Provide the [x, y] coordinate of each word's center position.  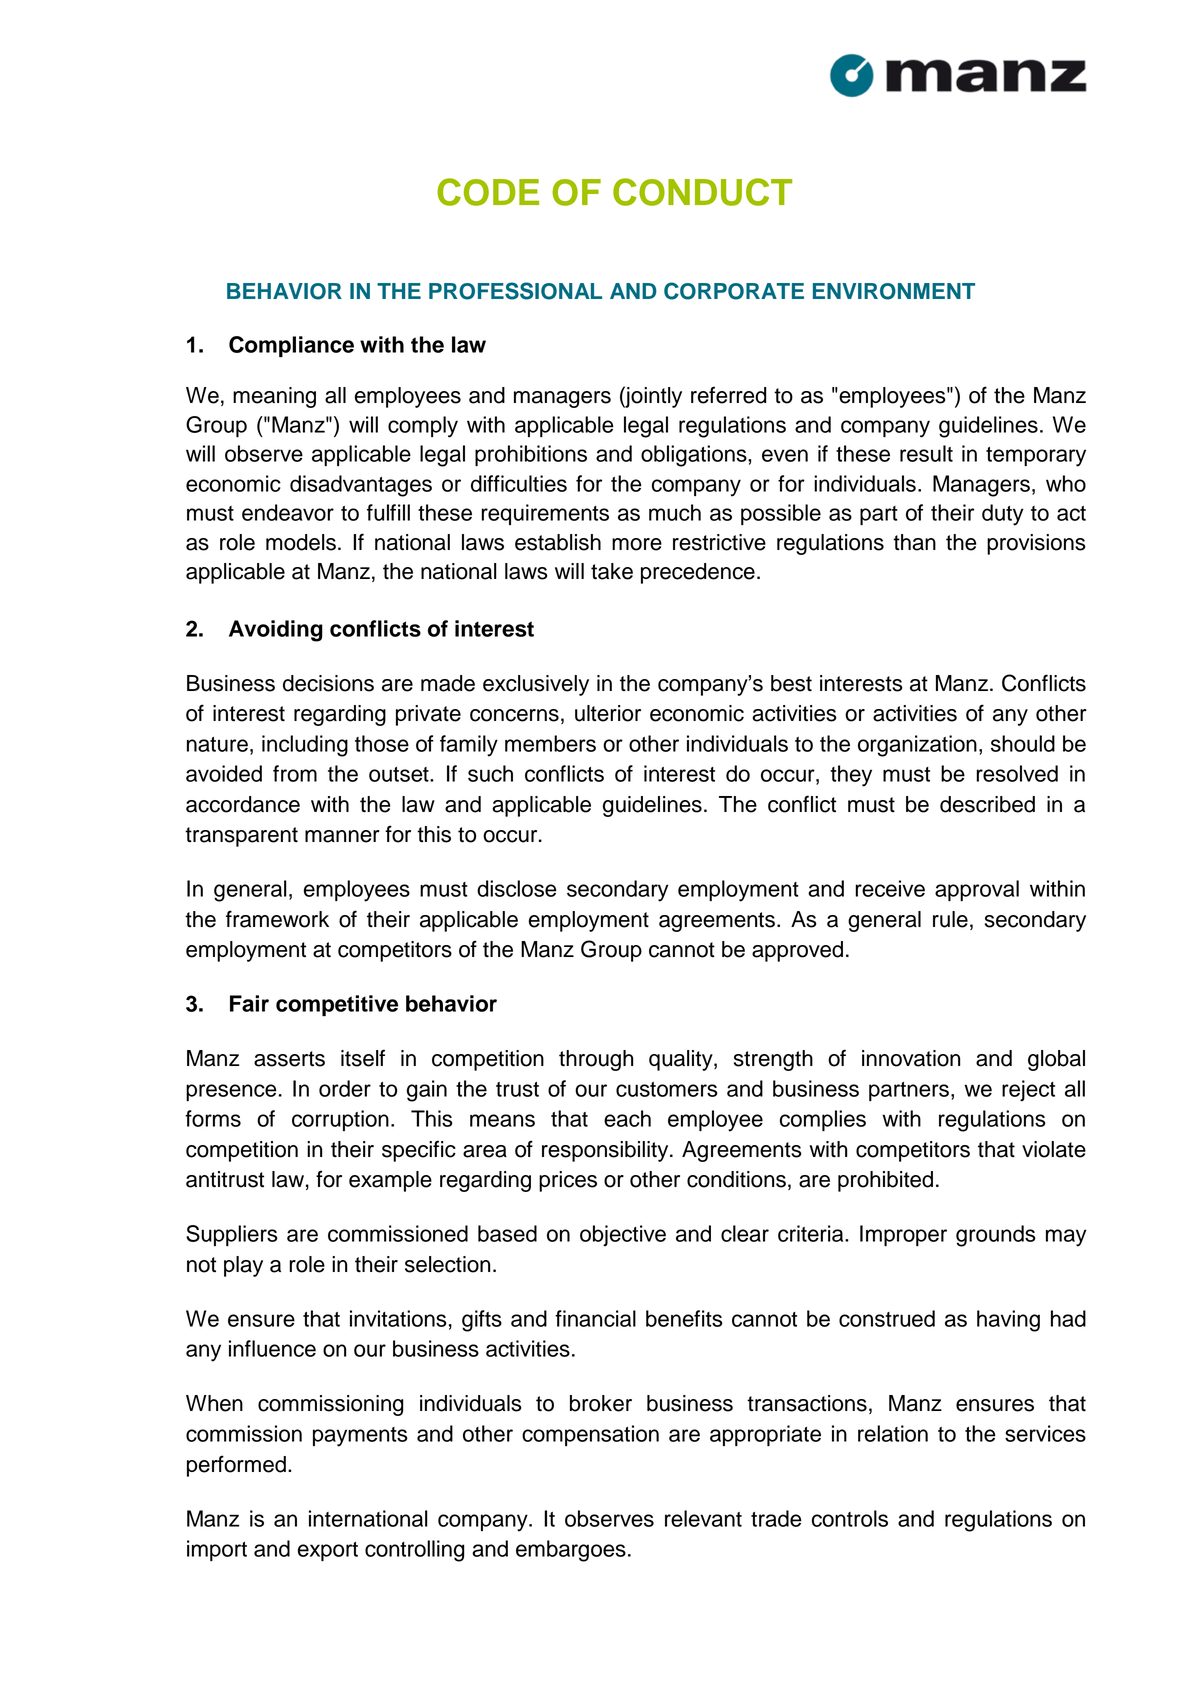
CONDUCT [702, 192]
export [328, 1551]
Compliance [291, 346]
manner [342, 836]
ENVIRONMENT [894, 291]
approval [977, 890]
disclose [517, 888]
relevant [703, 1518]
